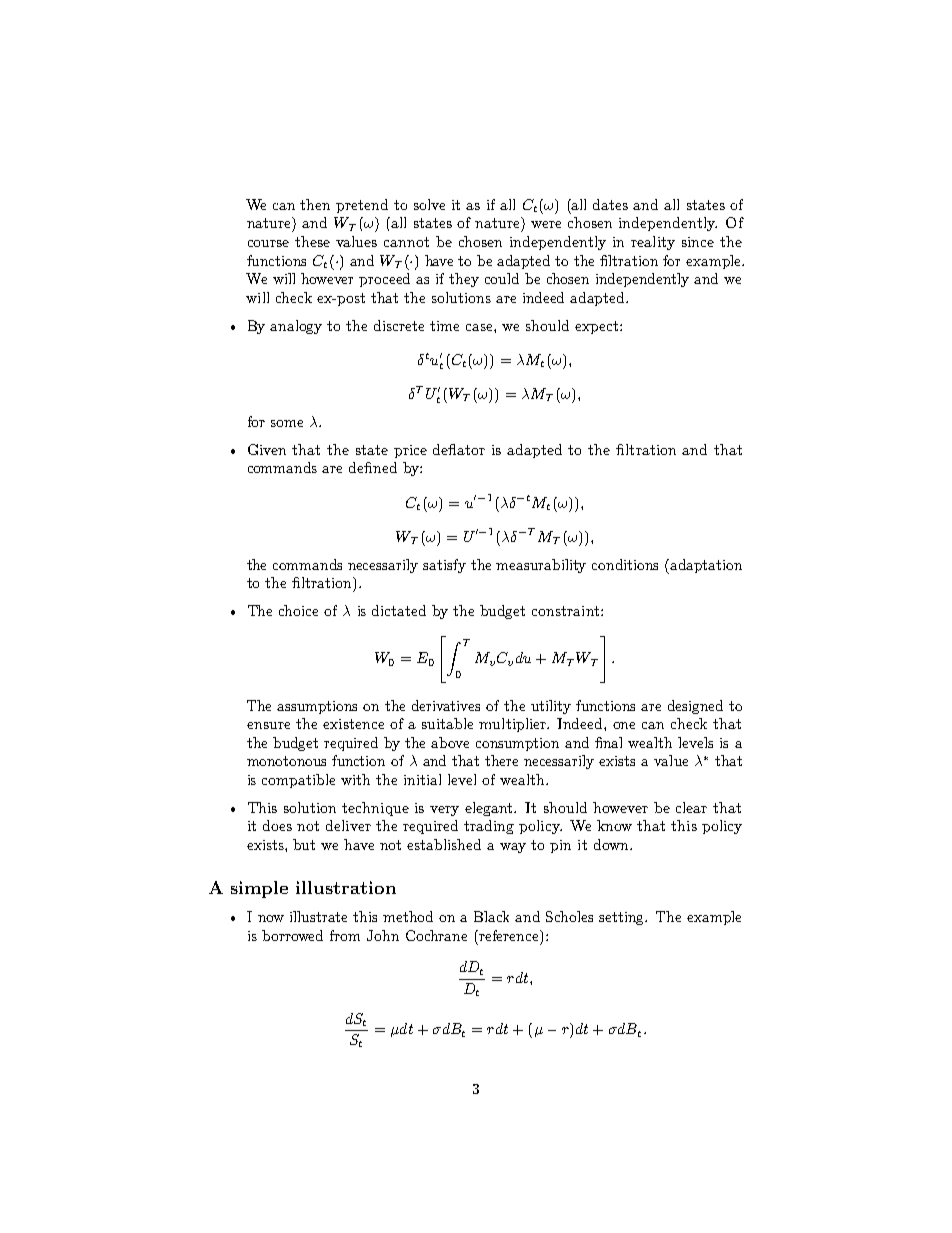 The image size is (952, 1233). Describe the element at coordinates (653, 243) in the screenshot. I see `reality` at that location.
